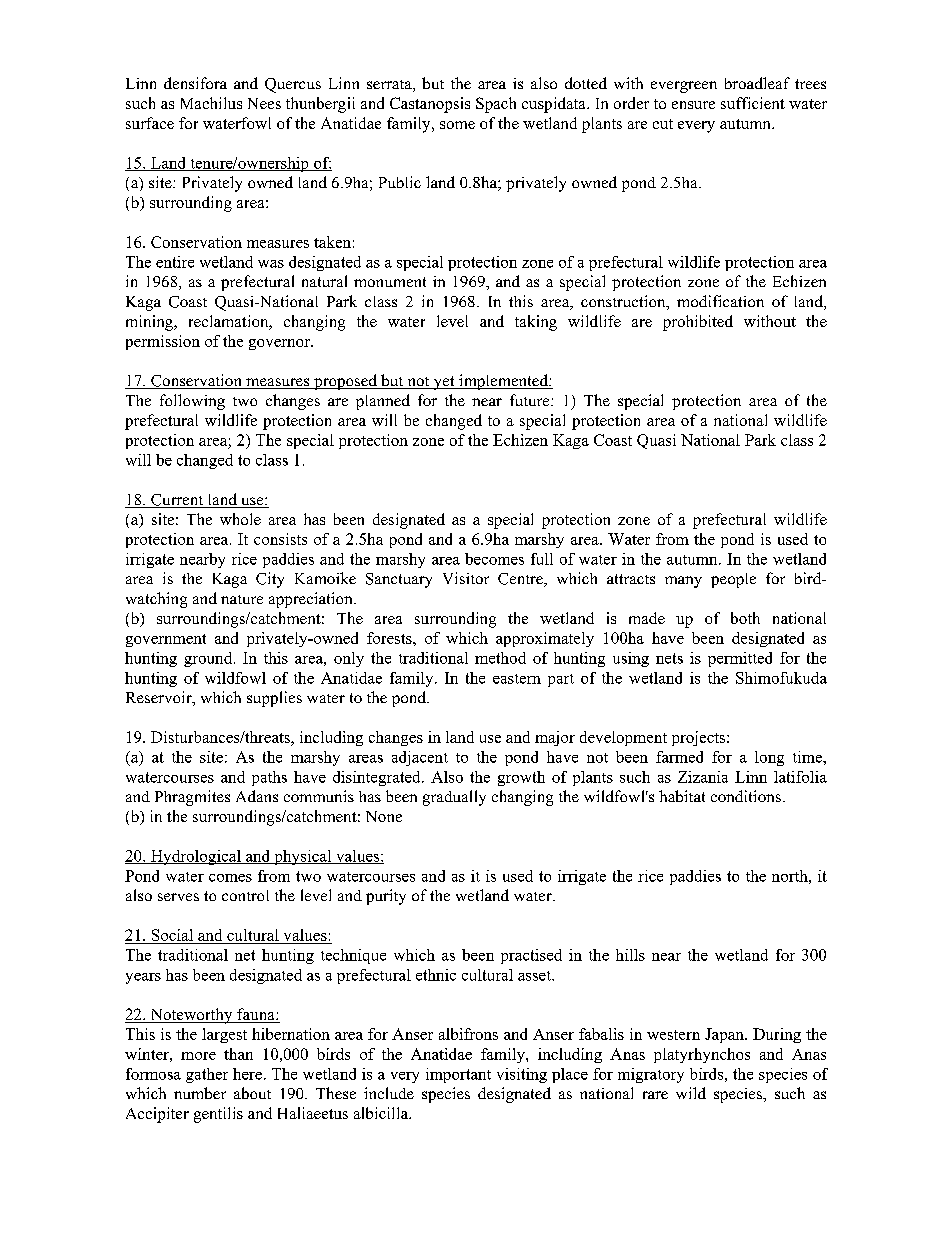 The height and width of the screenshot is (1233, 952). Describe the element at coordinates (207, 1075) in the screenshot. I see `gather` at that location.
